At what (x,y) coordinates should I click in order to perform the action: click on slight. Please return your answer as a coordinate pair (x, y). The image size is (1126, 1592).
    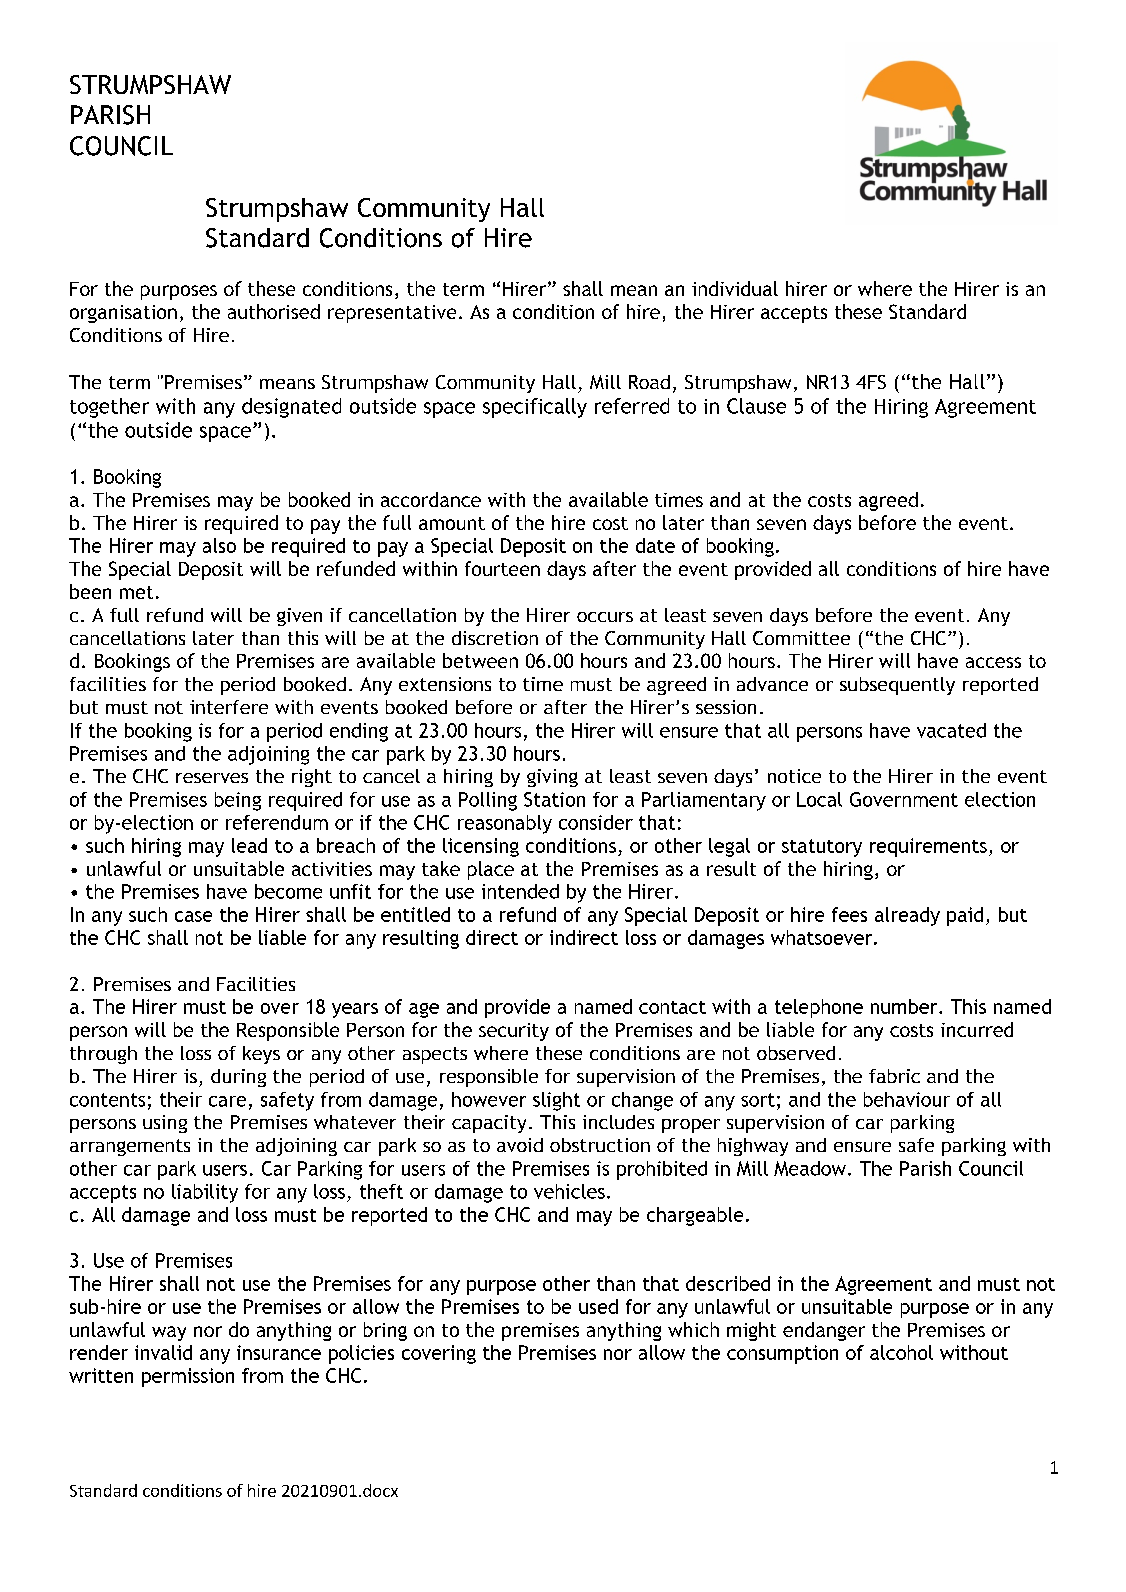
    Looking at the image, I should click on (556, 1101).
